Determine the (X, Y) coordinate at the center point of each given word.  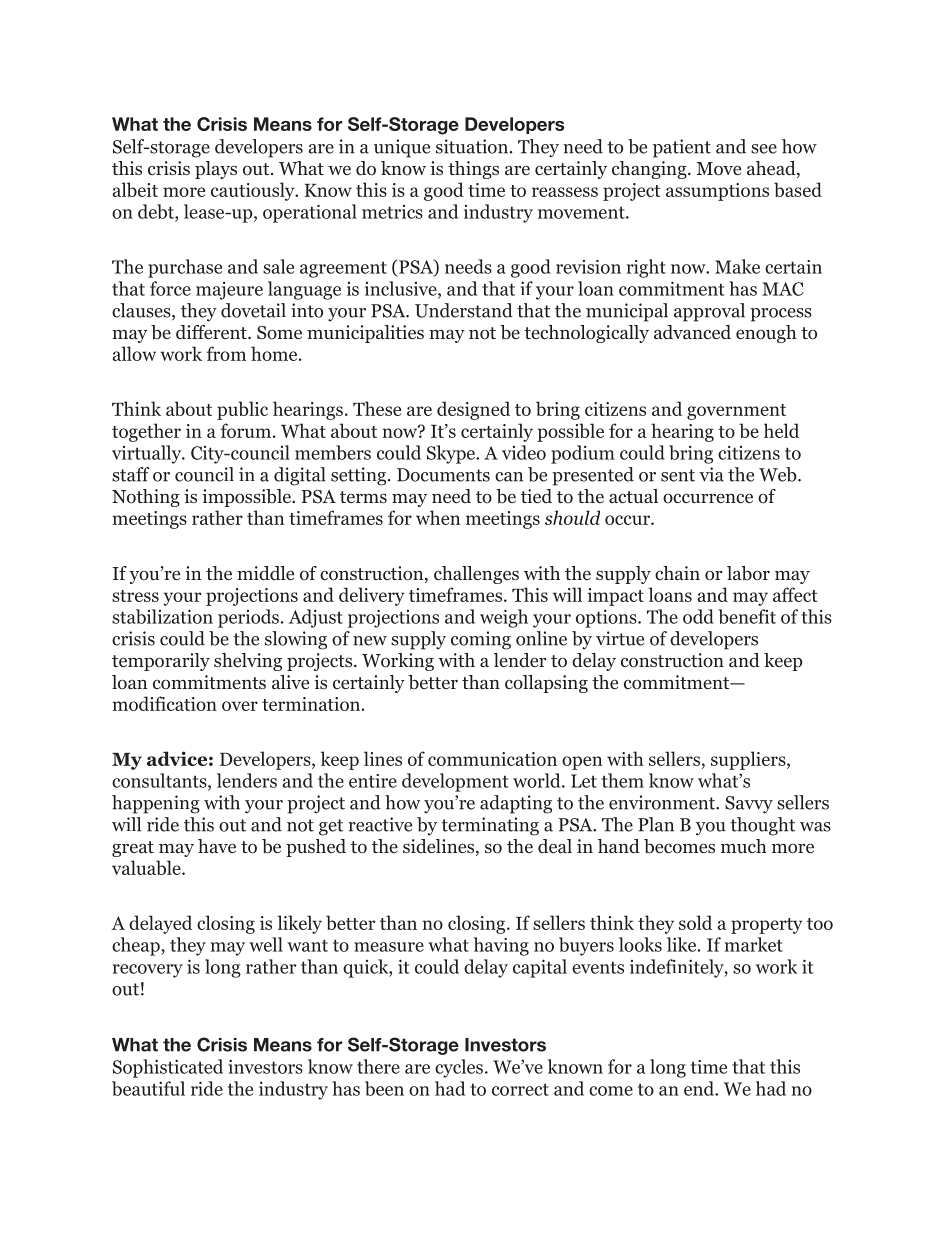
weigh (504, 618)
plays (216, 170)
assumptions (717, 192)
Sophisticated (168, 1068)
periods (248, 618)
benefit (747, 616)
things (473, 170)
